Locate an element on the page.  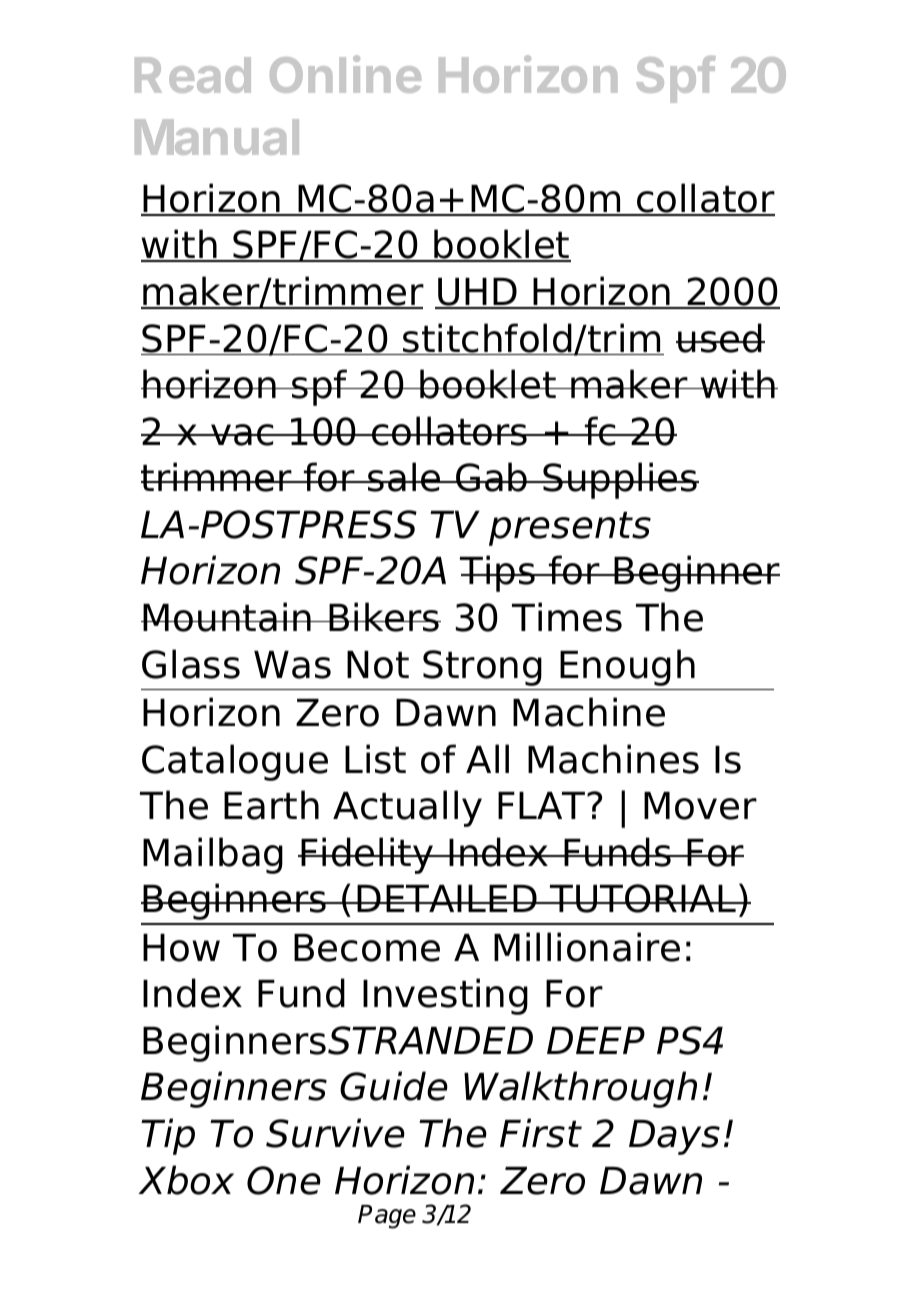
used is located at coordinates (720, 338).
